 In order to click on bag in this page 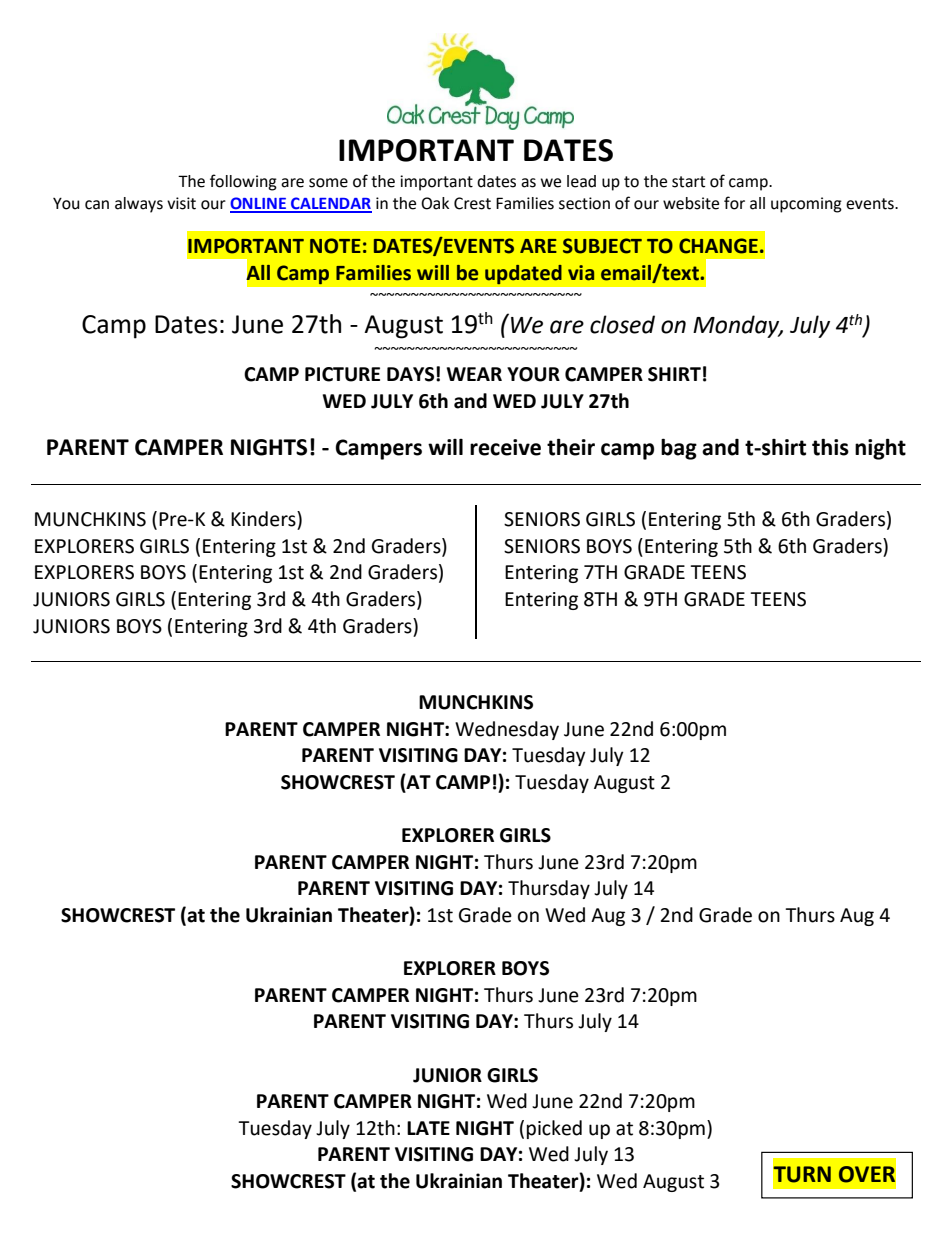, I will do `click(679, 449)`.
